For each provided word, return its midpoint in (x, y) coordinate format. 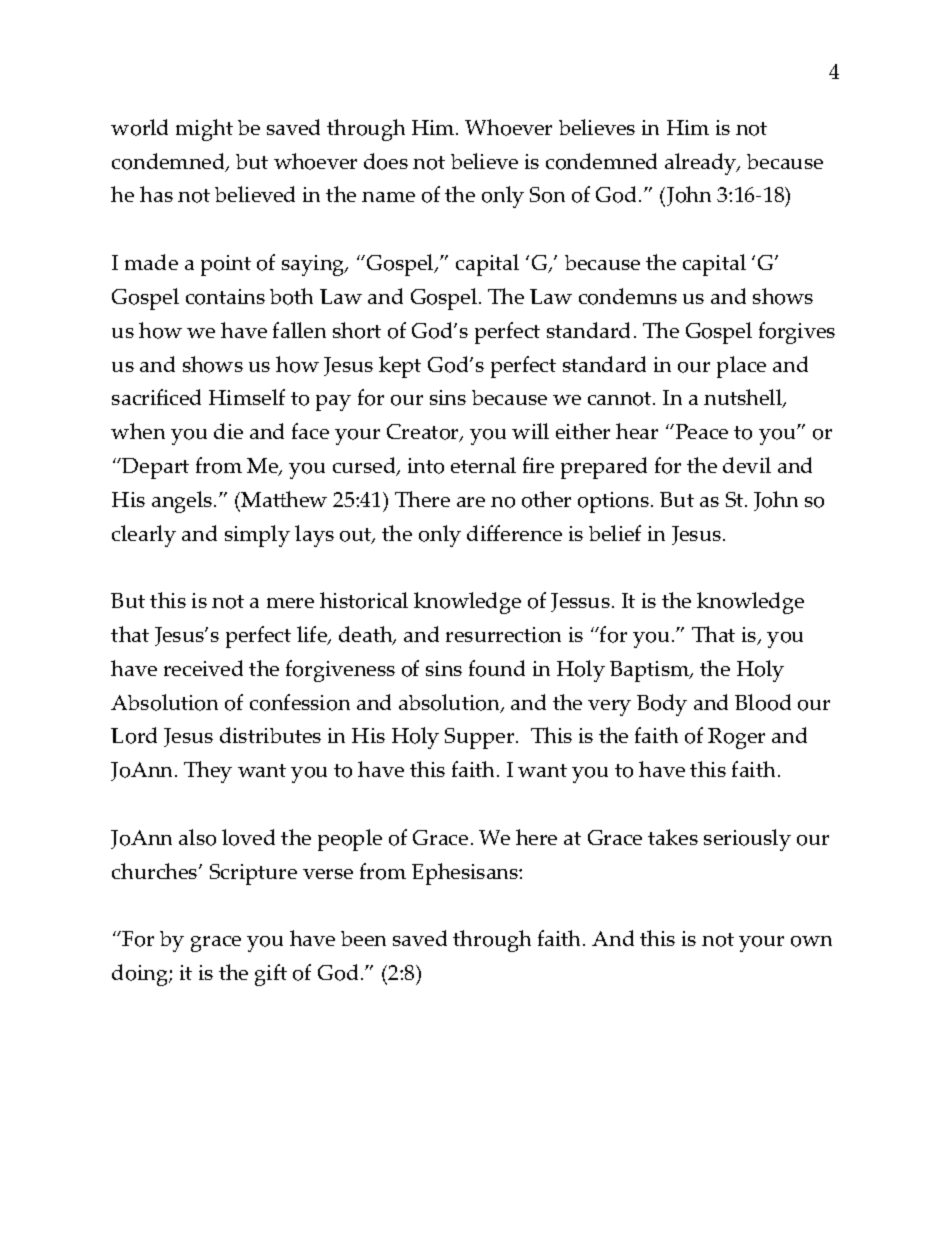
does (386, 161)
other (546, 499)
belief (615, 533)
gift (271, 975)
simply (257, 536)
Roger (736, 738)
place (741, 367)
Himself (247, 397)
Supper (481, 738)
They (208, 772)
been (363, 938)
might (204, 130)
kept (400, 367)
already (702, 164)
